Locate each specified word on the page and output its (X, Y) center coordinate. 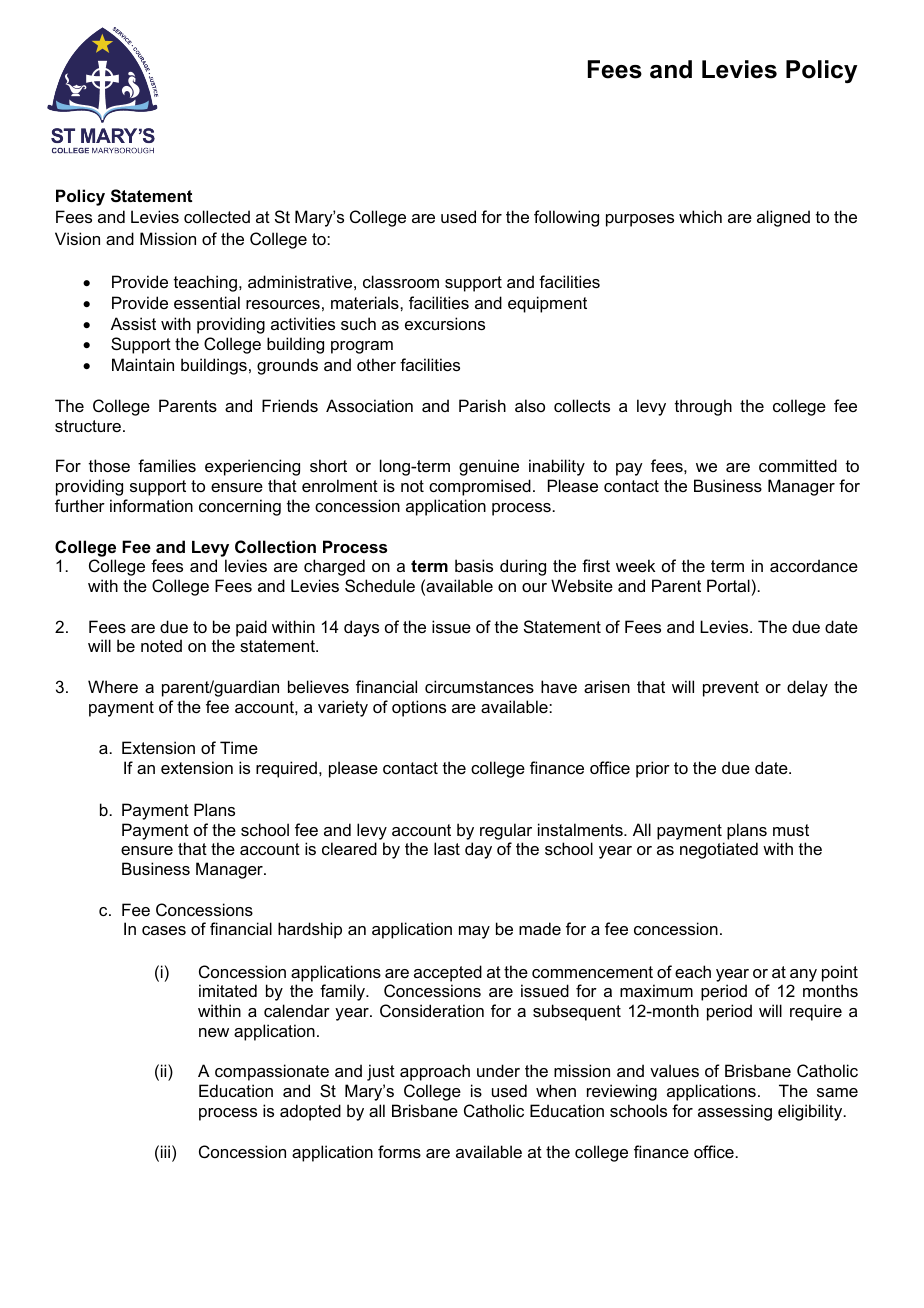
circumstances (479, 686)
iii (165, 1151)
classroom (401, 281)
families (167, 465)
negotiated (719, 850)
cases (164, 930)
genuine (489, 467)
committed (798, 465)
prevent (731, 689)
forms (399, 1151)
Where (113, 686)
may (474, 932)
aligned (783, 218)
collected (217, 216)
